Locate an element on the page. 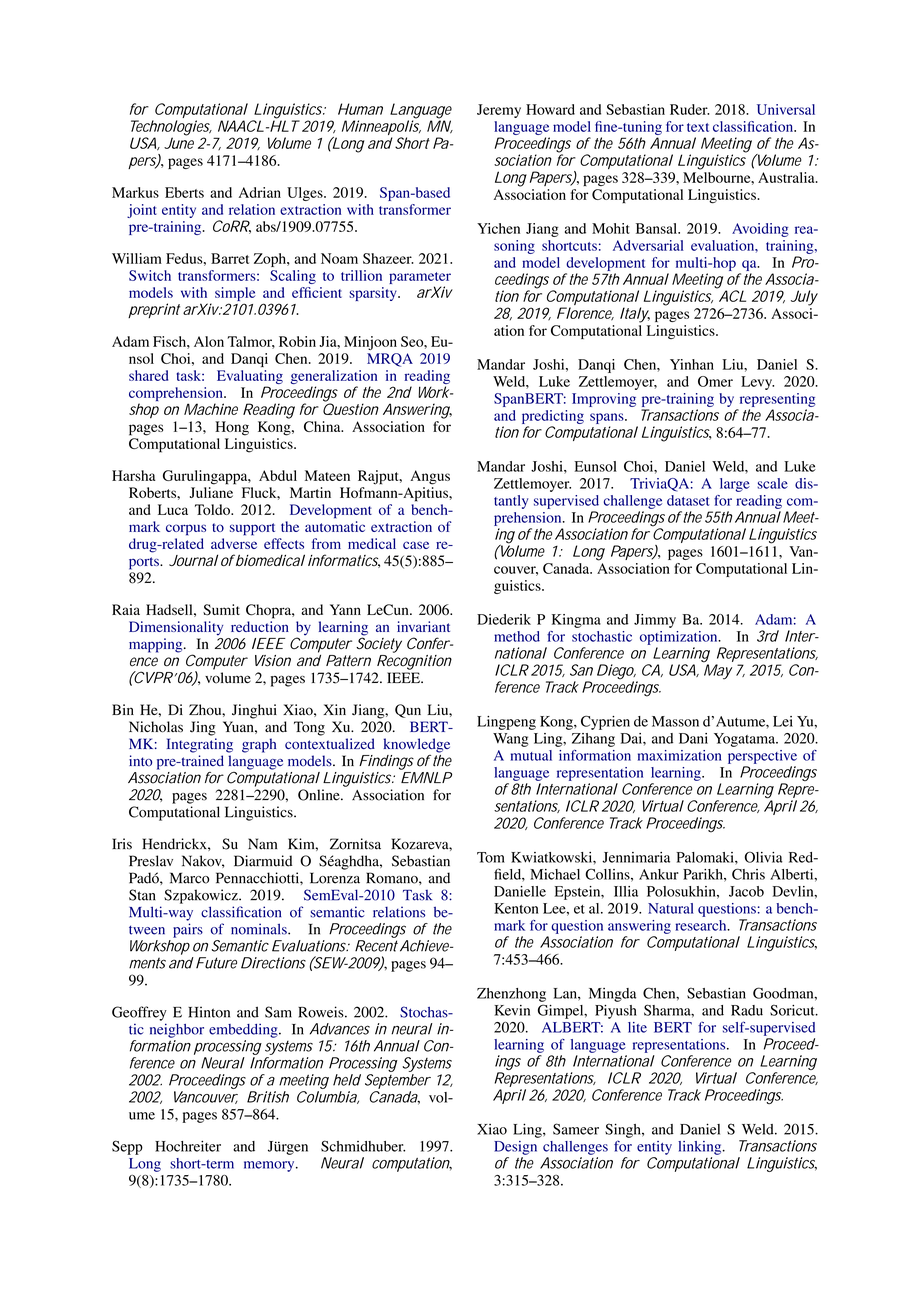 This image has width=924, height=1308. invariant is located at coordinates (423, 626).
